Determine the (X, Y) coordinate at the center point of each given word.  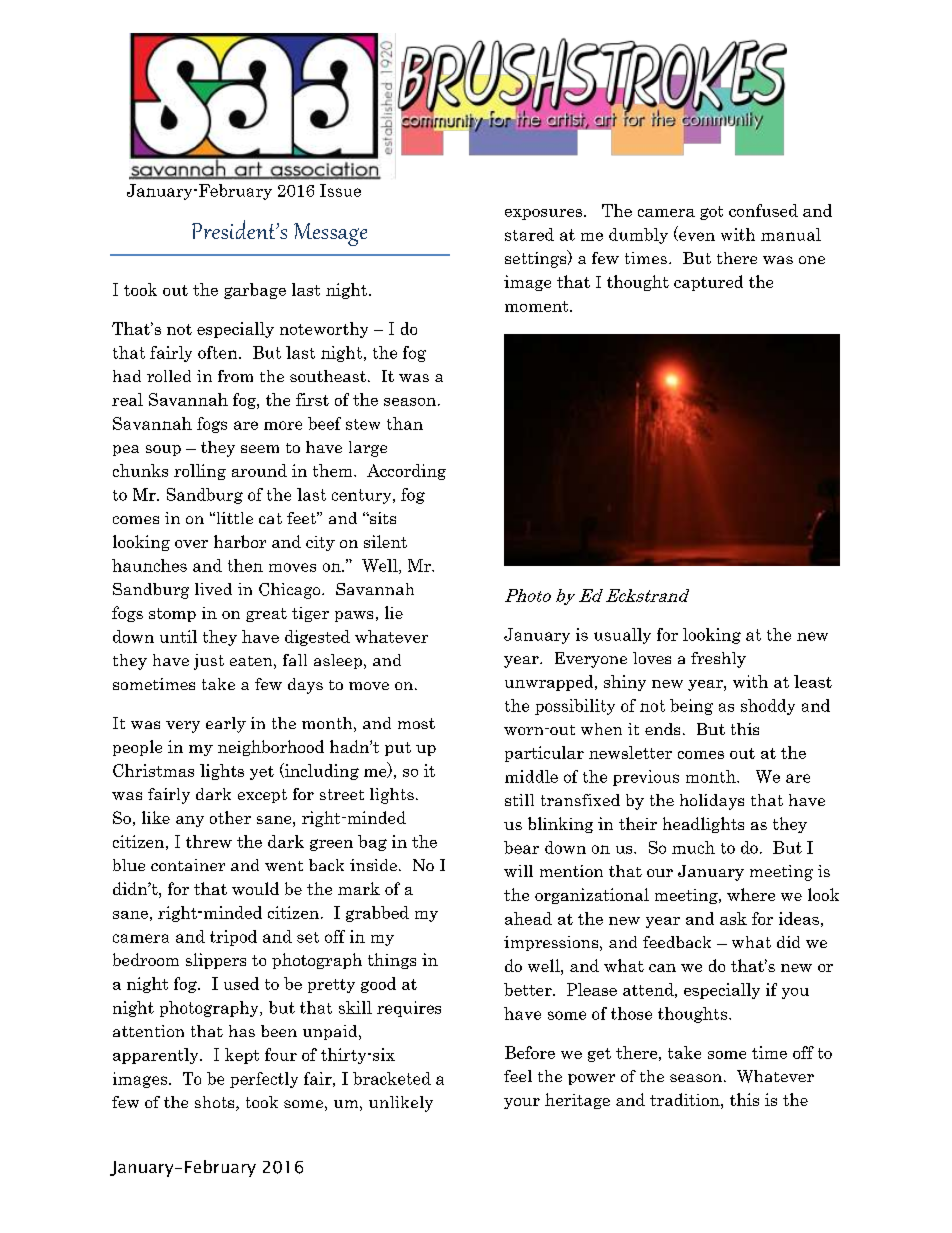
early (226, 725)
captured (708, 283)
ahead (528, 918)
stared (529, 234)
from (235, 376)
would (255, 888)
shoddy (768, 707)
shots (216, 1103)
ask (733, 918)
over (191, 544)
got (711, 213)
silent (385, 541)
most (416, 723)
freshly (718, 660)
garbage (255, 291)
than (405, 423)
